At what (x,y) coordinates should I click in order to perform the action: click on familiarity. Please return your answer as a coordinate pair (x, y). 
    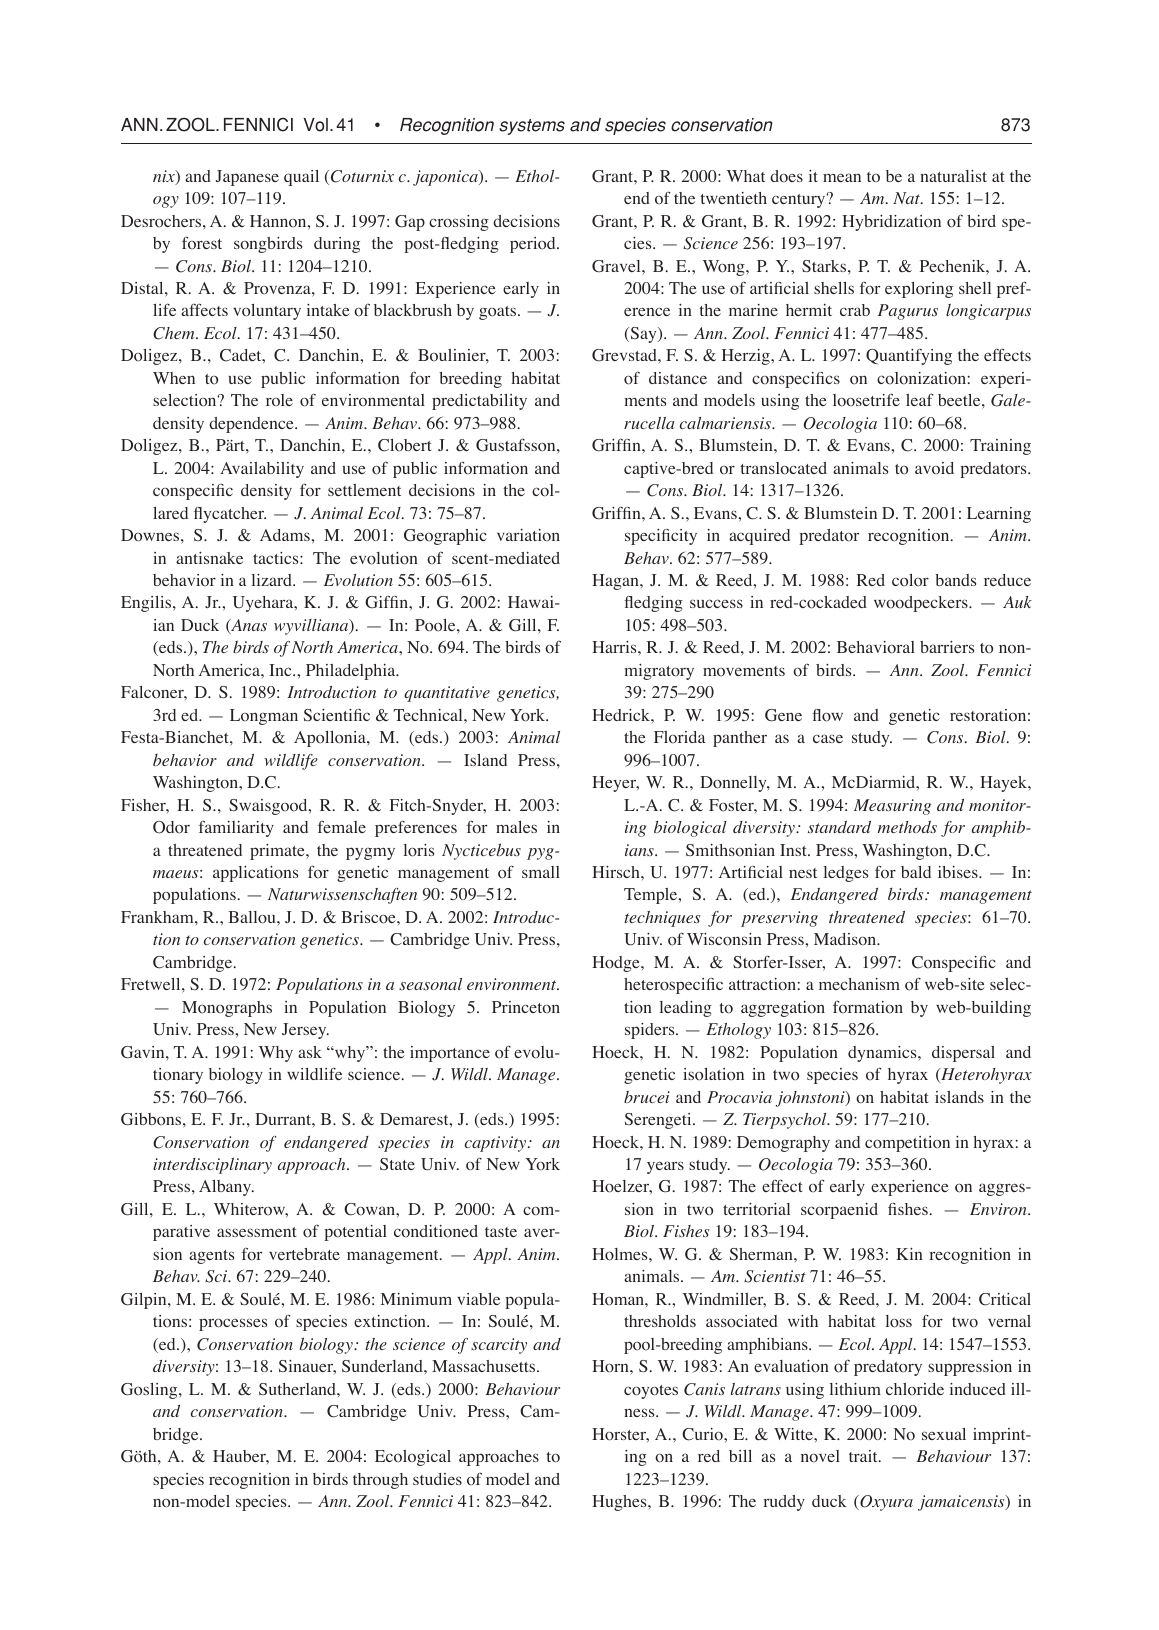
    Looking at the image, I should click on (236, 828).
